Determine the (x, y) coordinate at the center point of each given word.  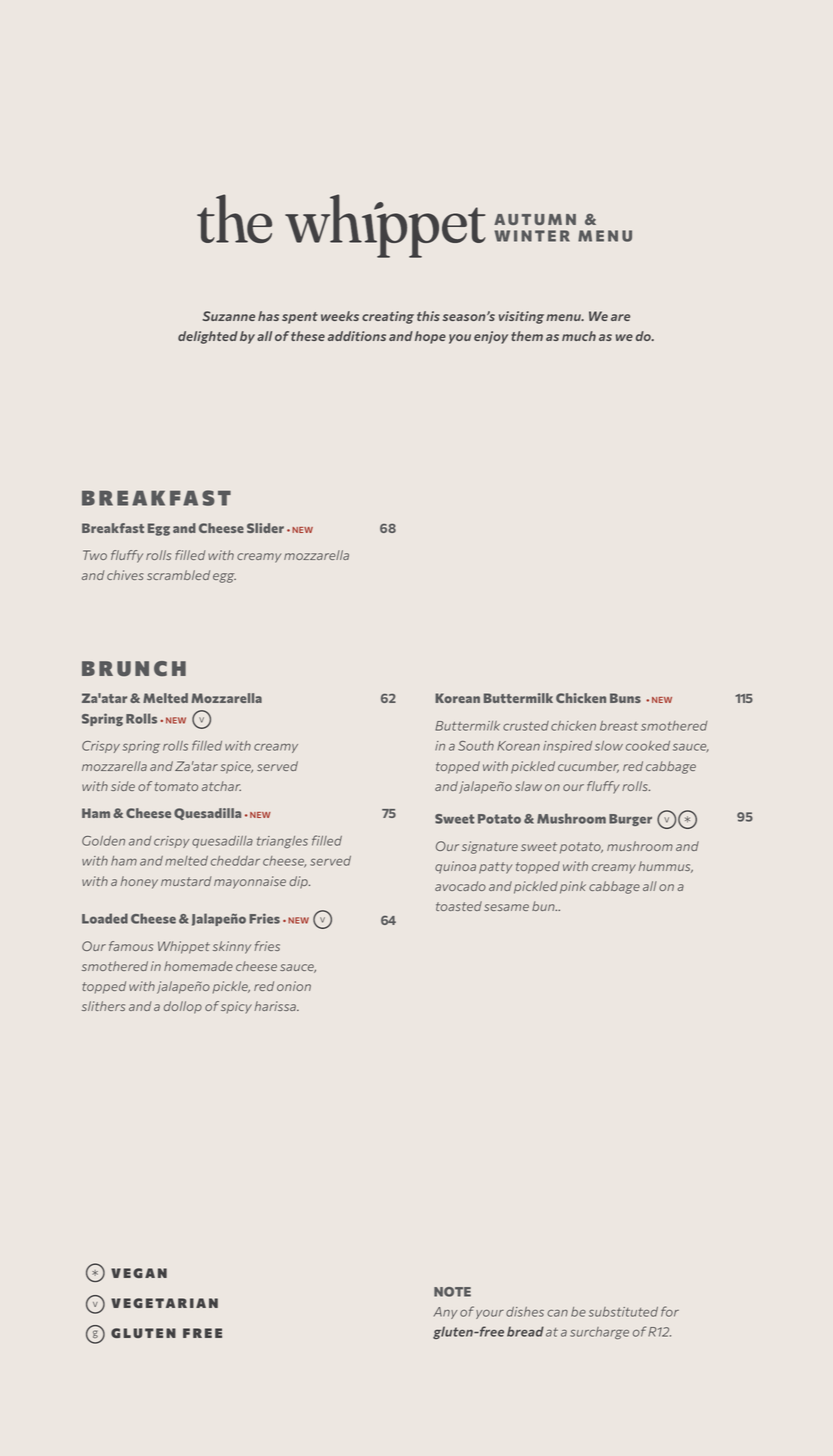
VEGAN (139, 1273)
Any (445, 1313)
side (123, 786)
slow (609, 746)
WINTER (532, 236)
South (476, 746)
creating (388, 317)
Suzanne (229, 316)
